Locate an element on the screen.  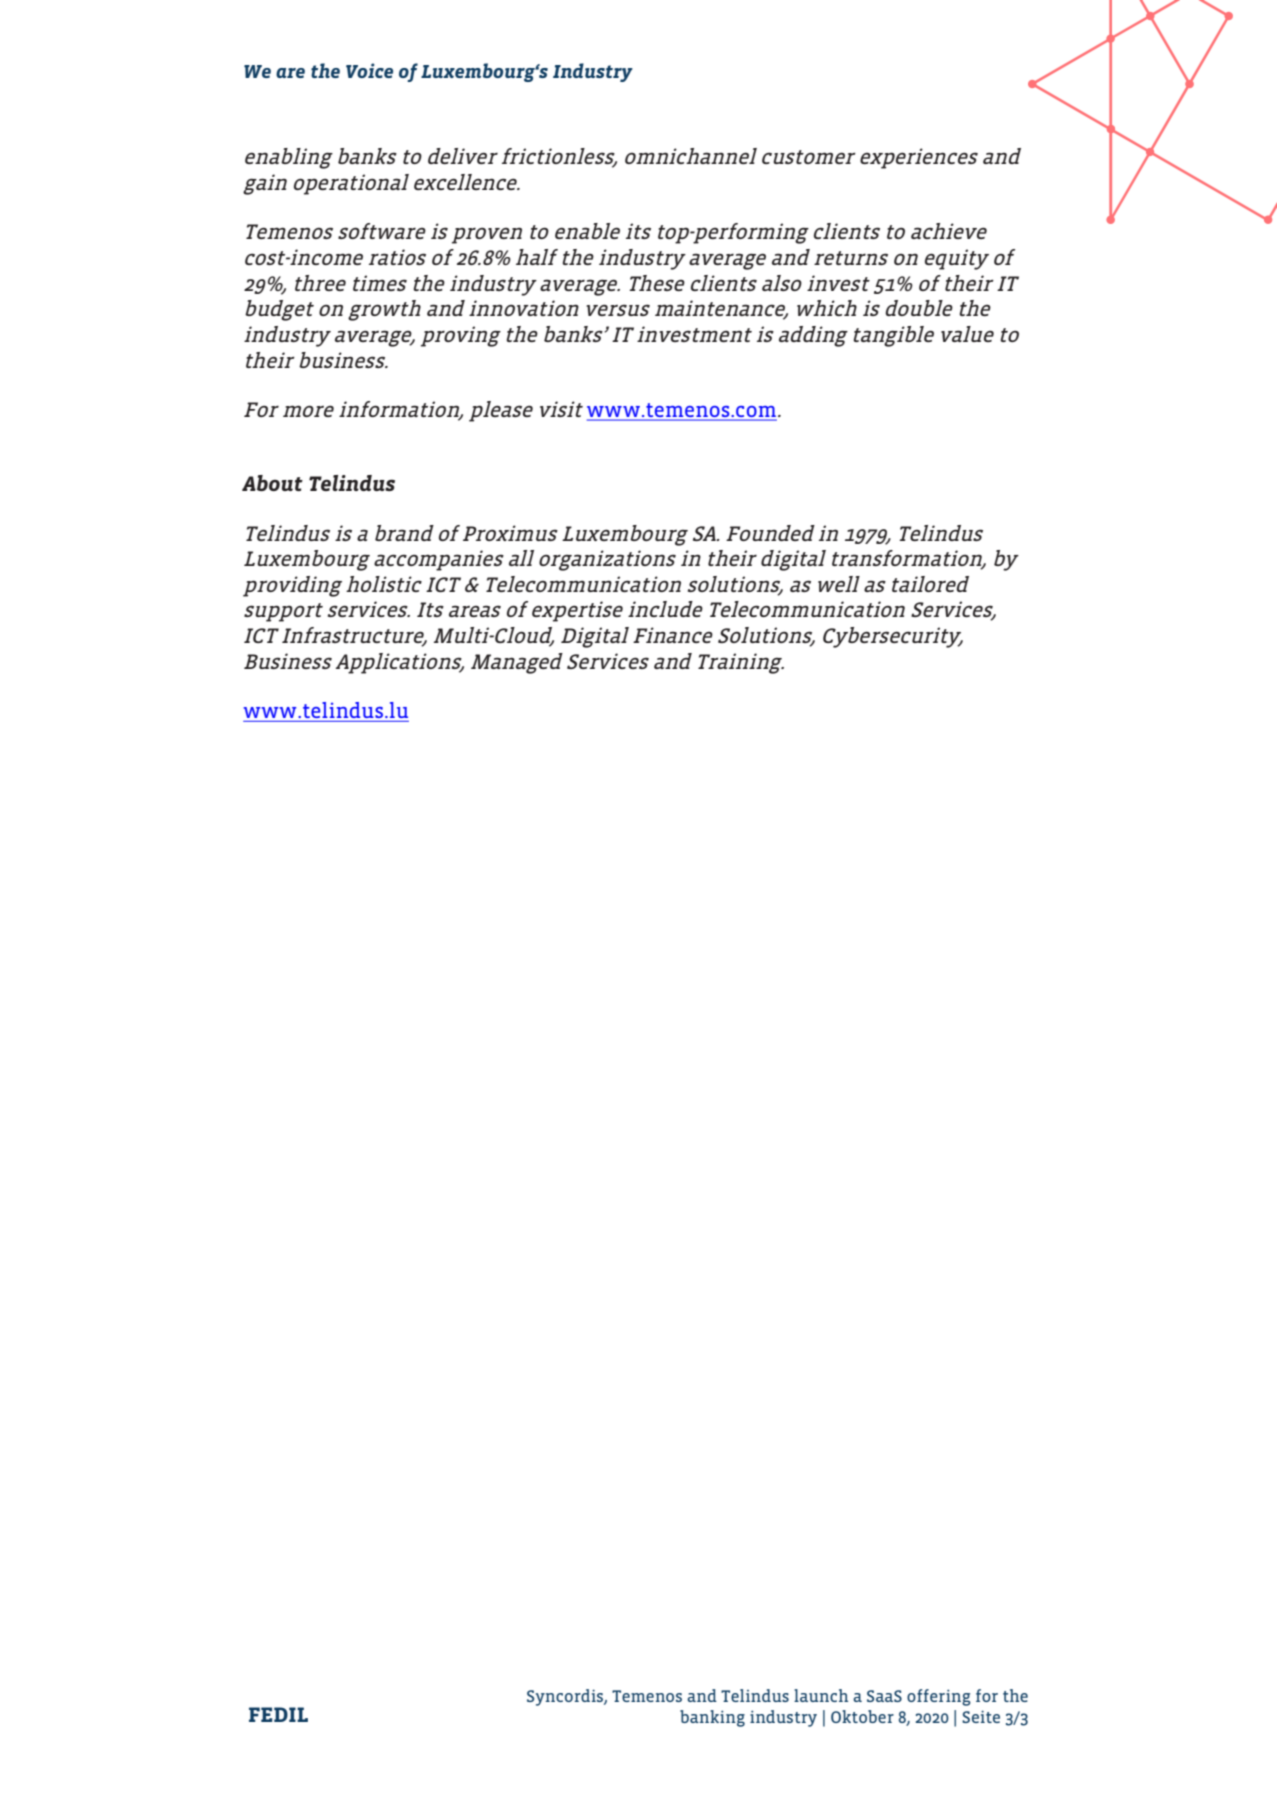
launch is located at coordinates (821, 1695).
